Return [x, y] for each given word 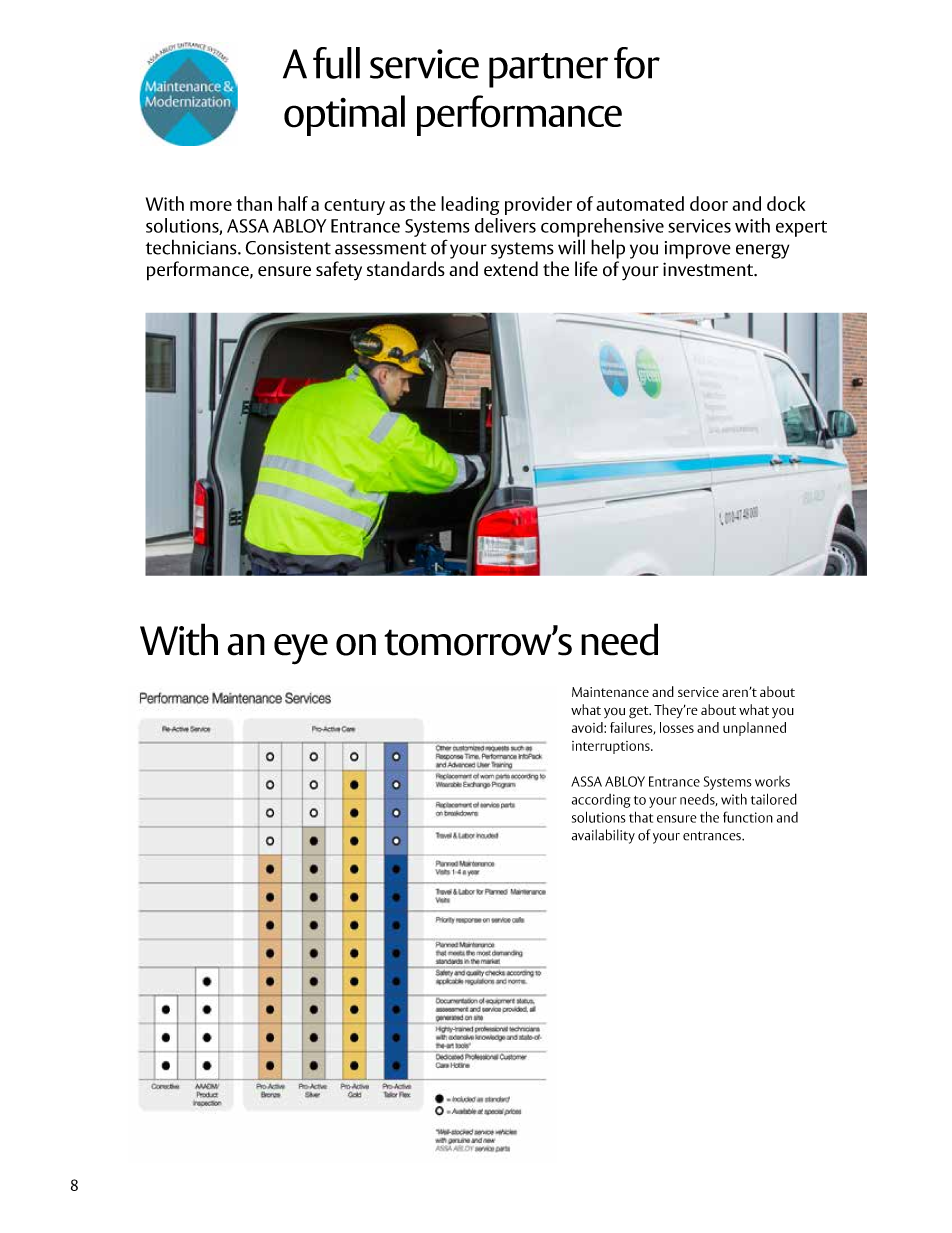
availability [603, 836]
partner [548, 70]
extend [511, 268]
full [336, 63]
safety [339, 271]
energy [762, 251]
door [709, 203]
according [601, 801]
